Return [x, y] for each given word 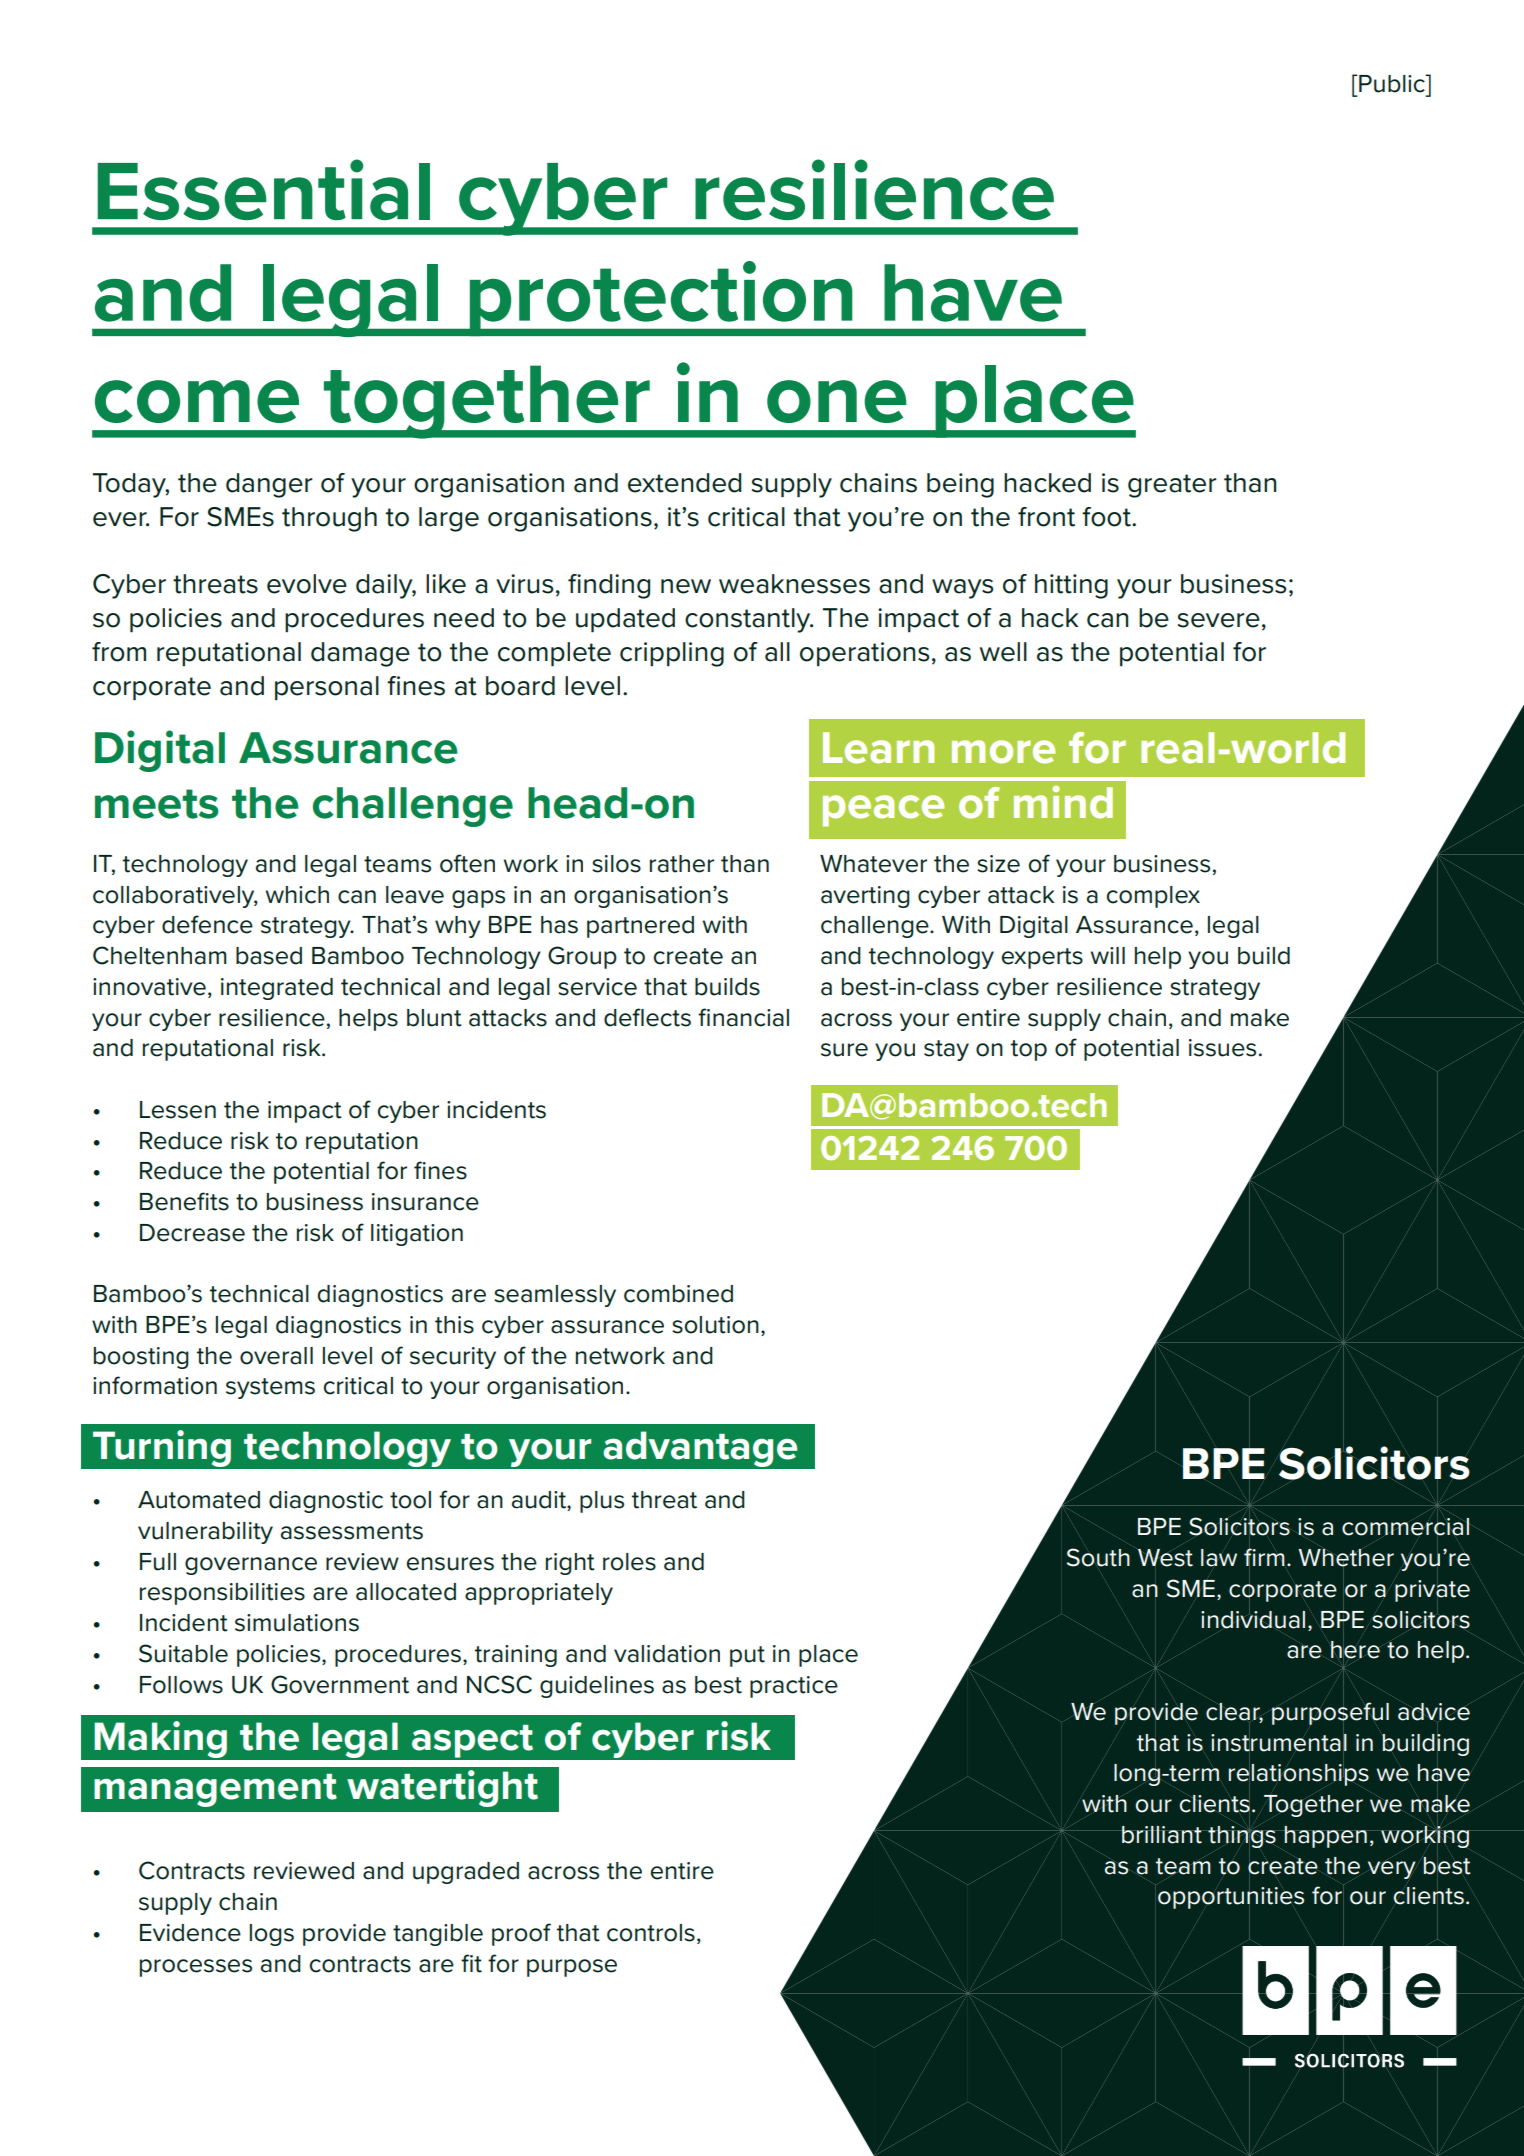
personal [327, 688]
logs [272, 1935]
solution [715, 1325]
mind [1063, 802]
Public [1392, 83]
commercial [1406, 1527]
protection [661, 299]
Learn [878, 748]
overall [276, 1356]
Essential [263, 189]
